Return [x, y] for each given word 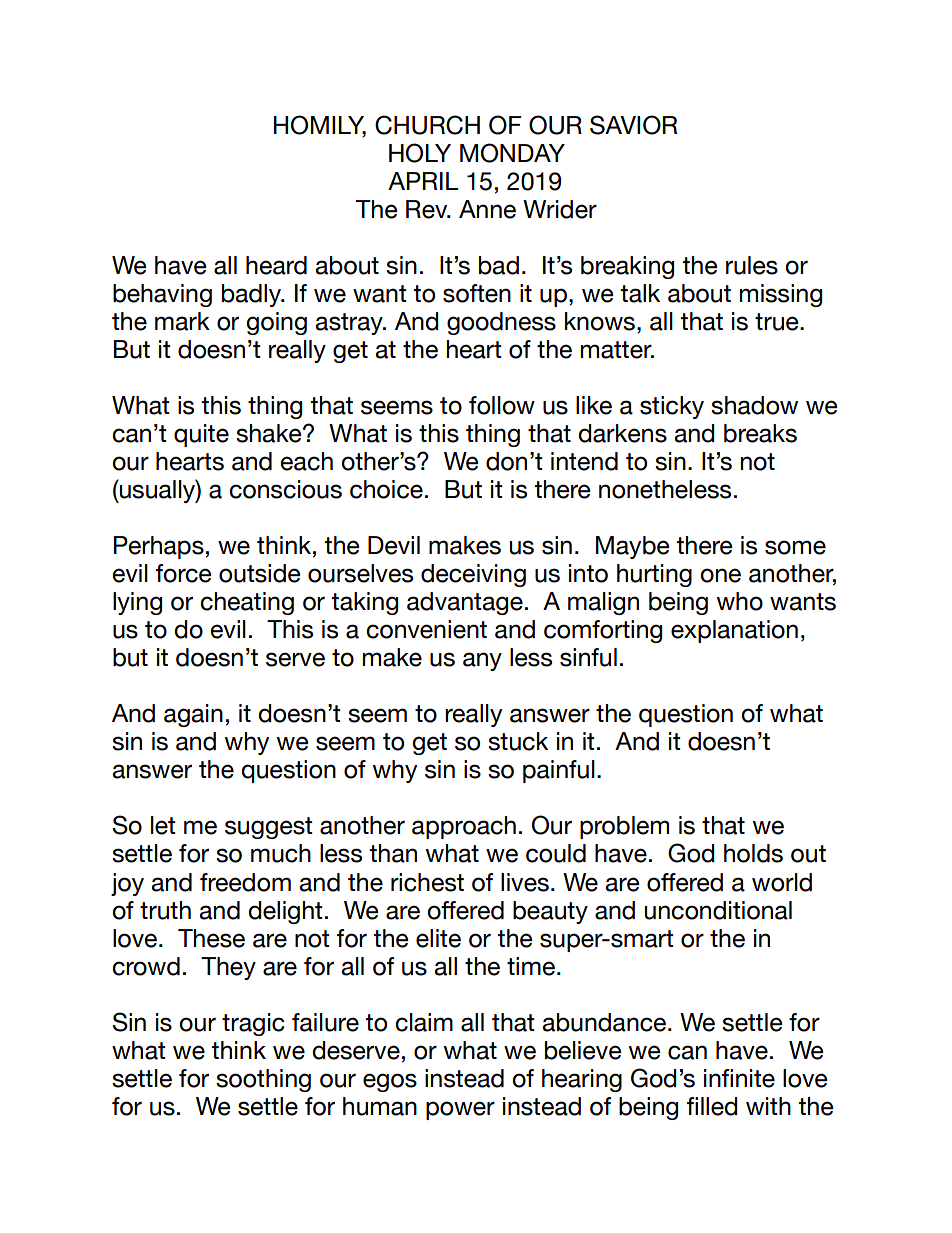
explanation [734, 631]
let [163, 825]
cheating [247, 603]
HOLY [420, 153]
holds [753, 853]
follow [502, 405]
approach [464, 827]
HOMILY [320, 126]
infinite [739, 1078]
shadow [754, 405]
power [460, 1110]
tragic [253, 1024]
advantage [465, 603]
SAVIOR [633, 125]
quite [201, 435]
